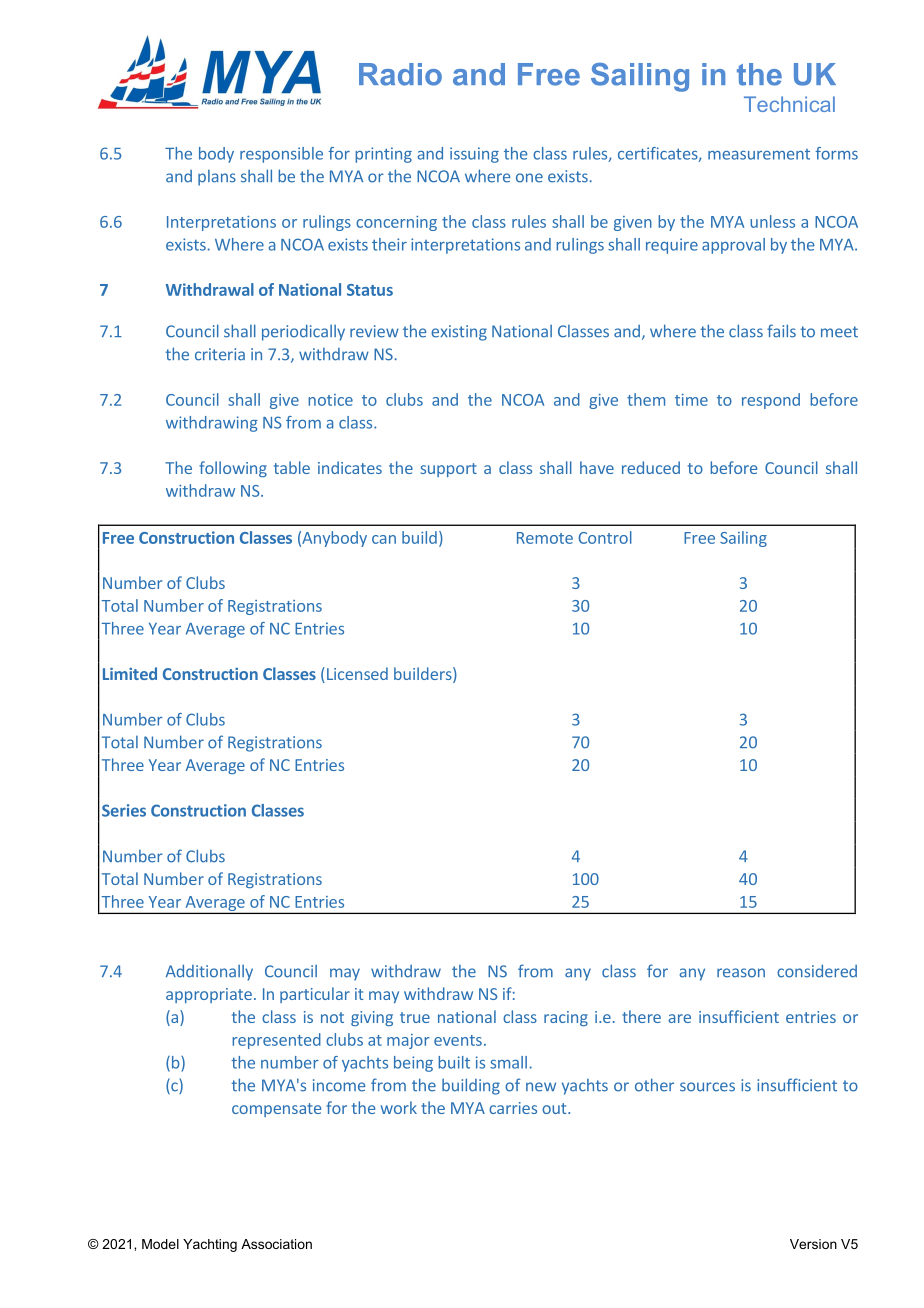 This image has height=1308, width=924. I want to click on true, so click(415, 1017).
